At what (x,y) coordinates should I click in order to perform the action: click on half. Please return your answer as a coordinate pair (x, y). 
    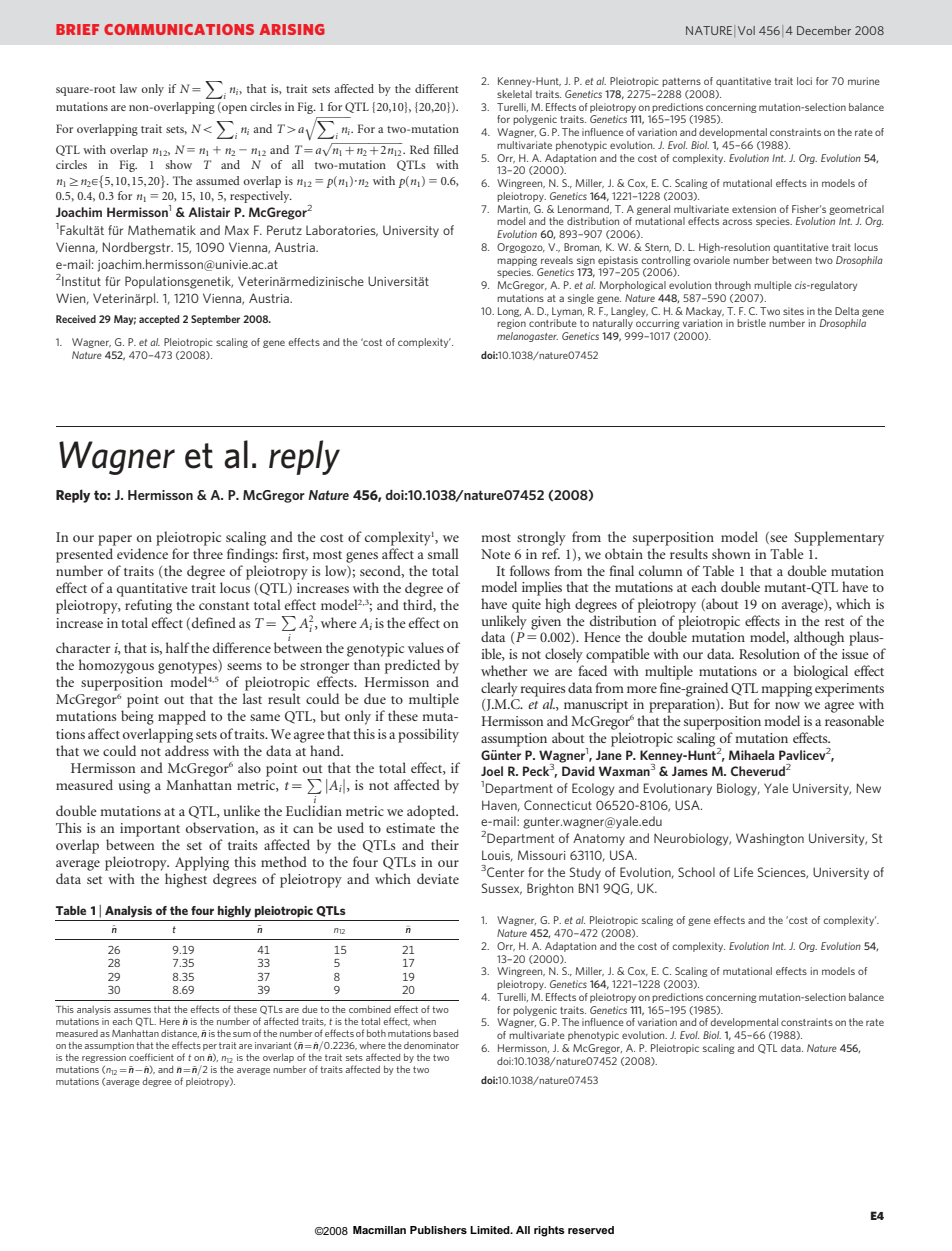
    Looking at the image, I should click on (178, 647).
